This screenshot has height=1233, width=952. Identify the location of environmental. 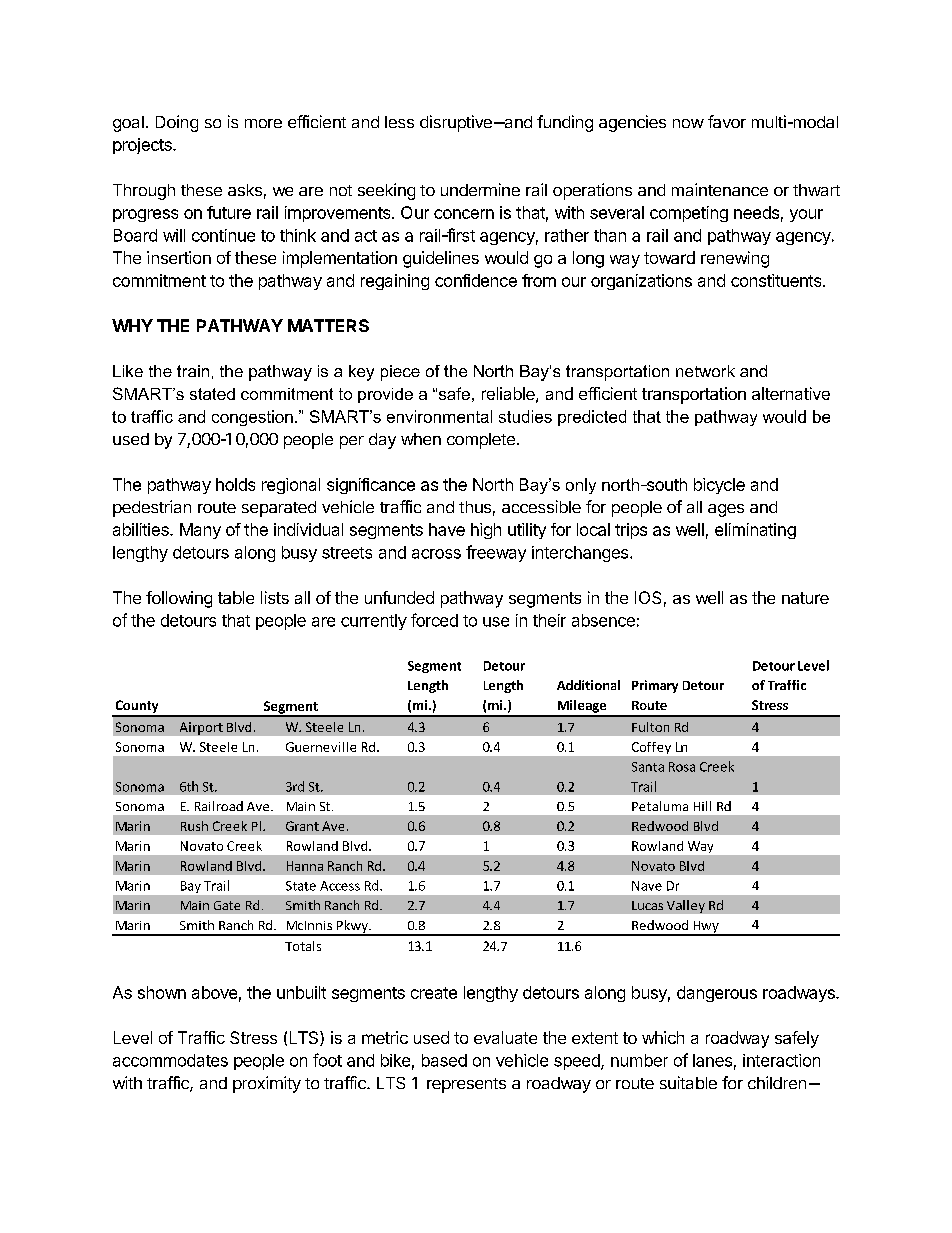
(439, 416).
